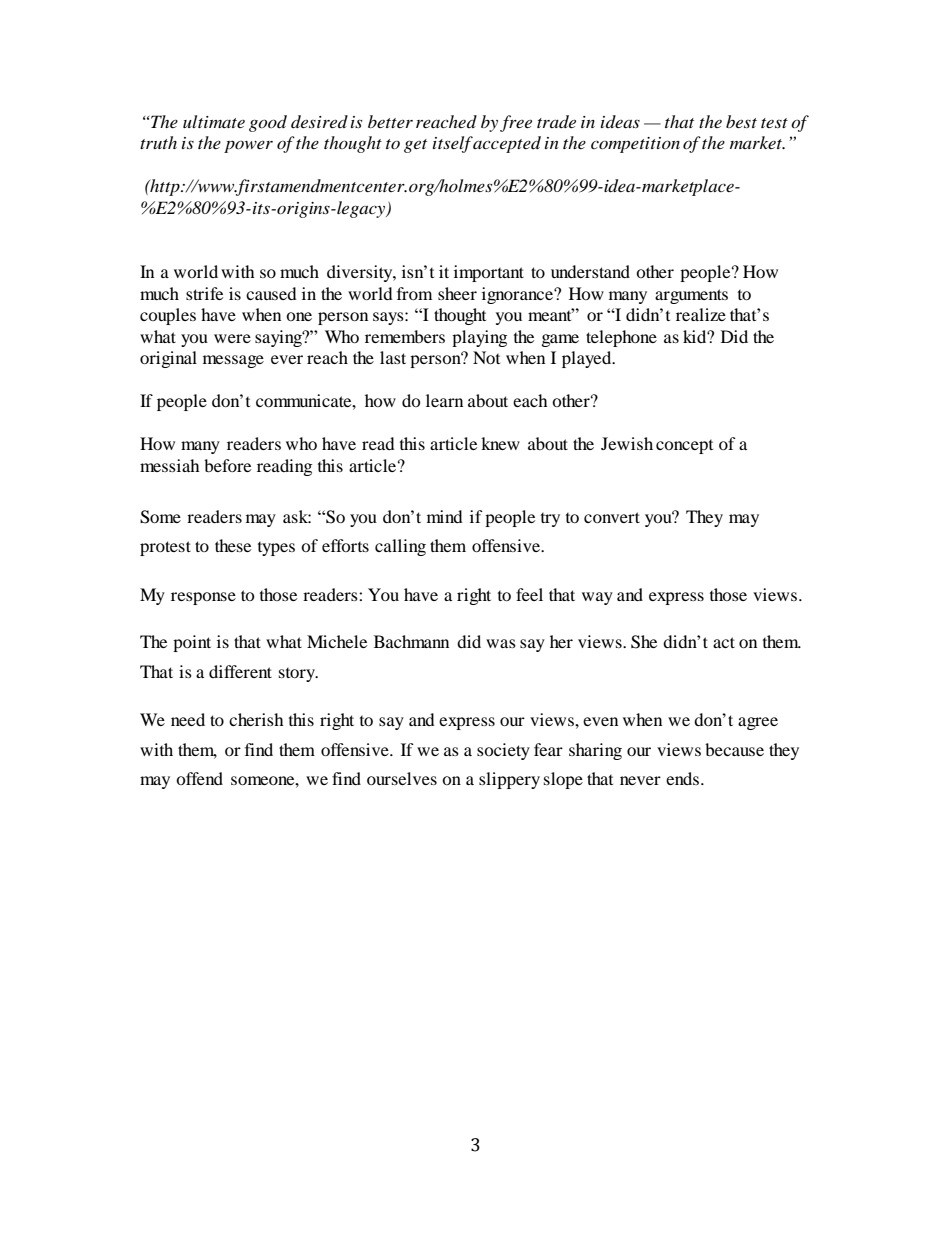  Describe the element at coordinates (682, 778) in the page. I see `ends` at that location.
